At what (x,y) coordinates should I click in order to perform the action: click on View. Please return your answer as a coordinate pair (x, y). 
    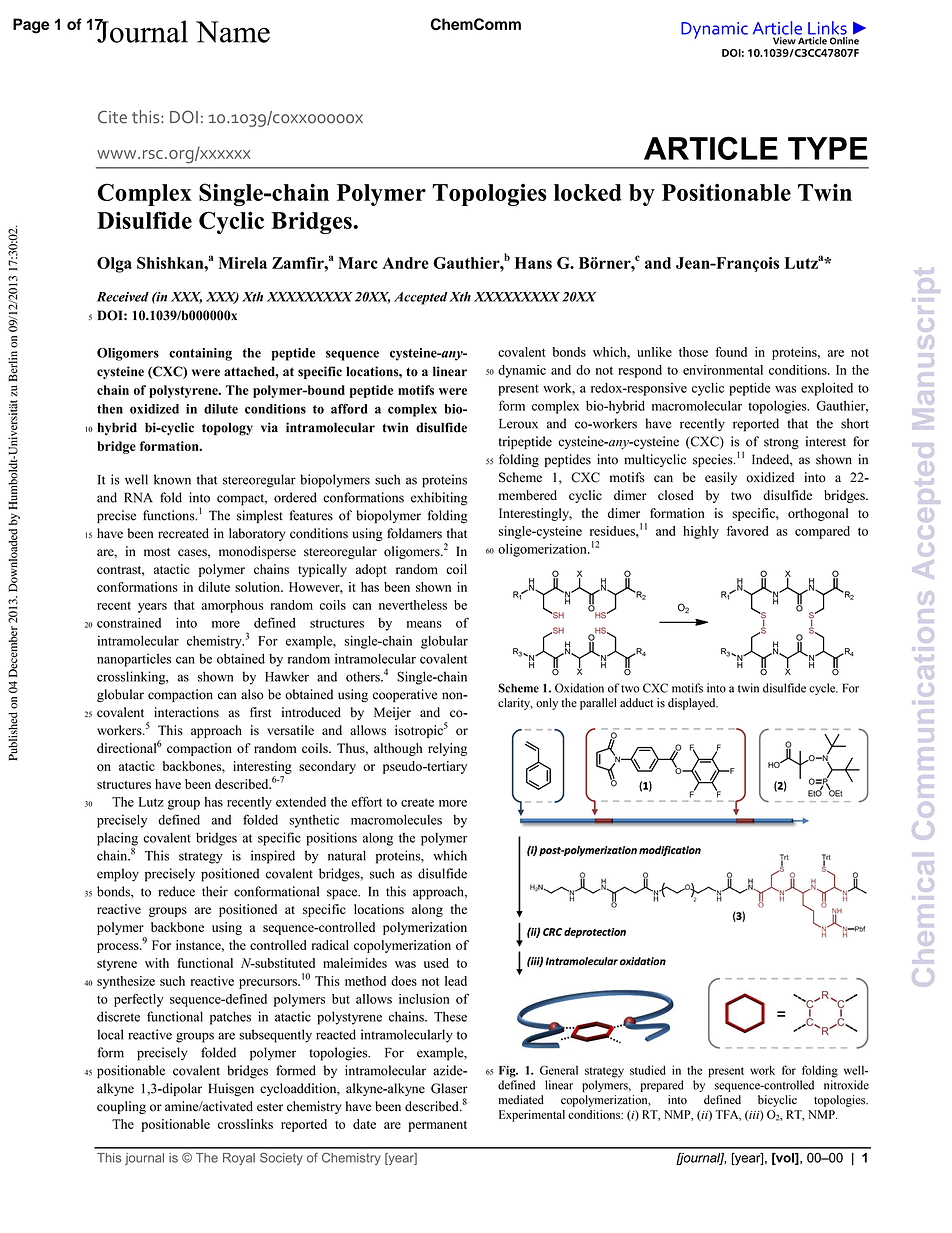
    Looking at the image, I should click on (784, 41).
